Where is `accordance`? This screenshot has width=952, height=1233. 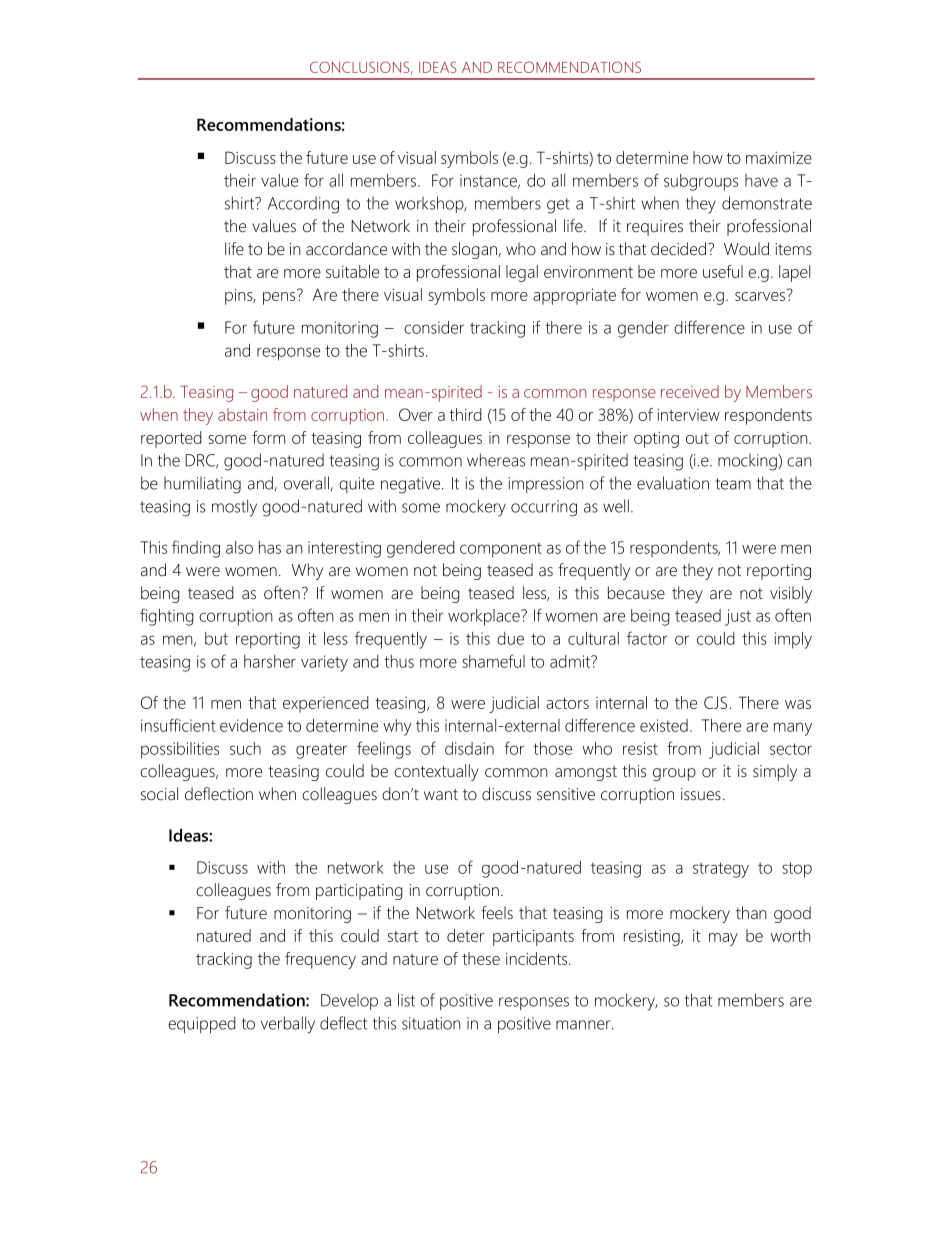 accordance is located at coordinates (346, 249).
